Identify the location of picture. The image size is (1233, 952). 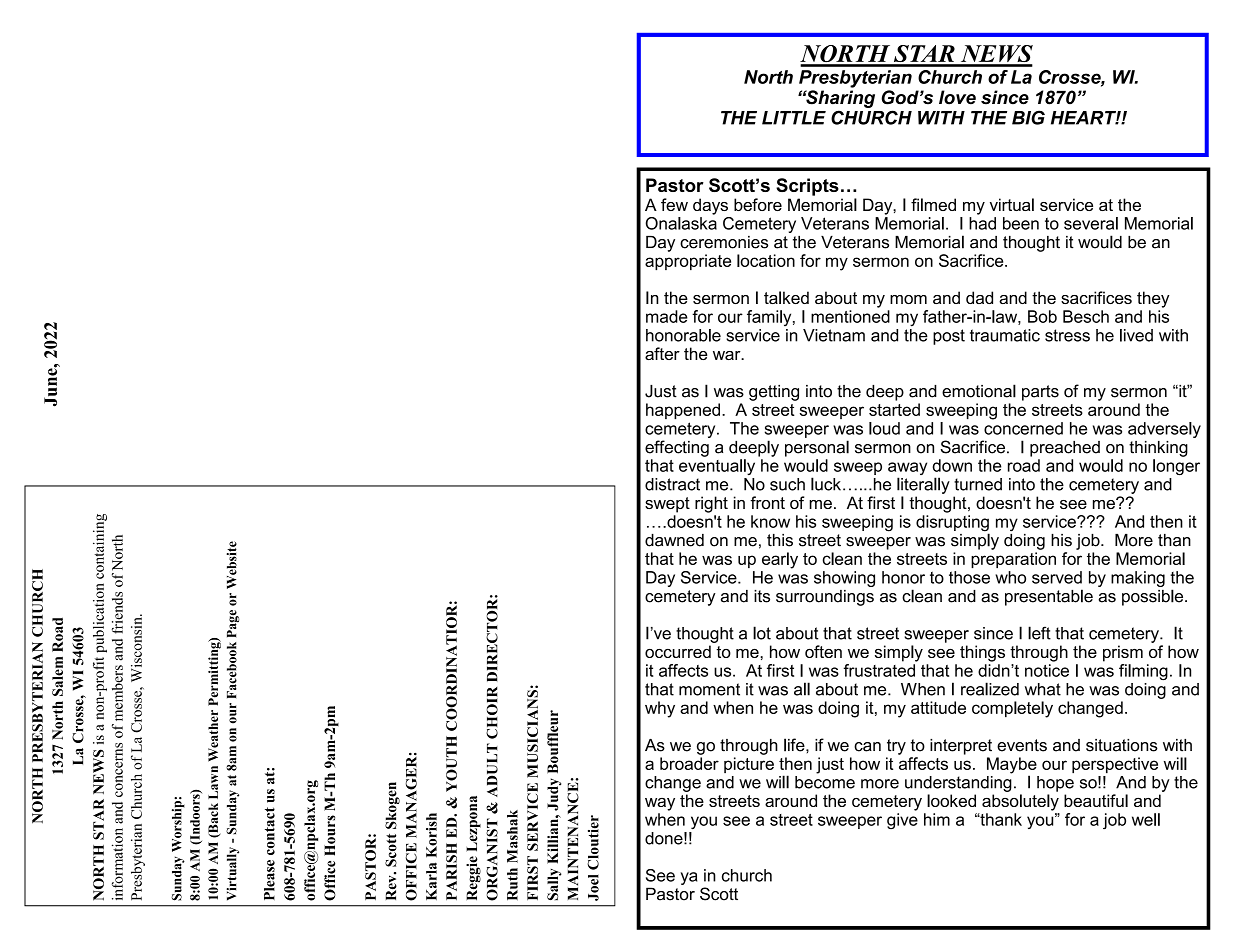
(749, 765).
